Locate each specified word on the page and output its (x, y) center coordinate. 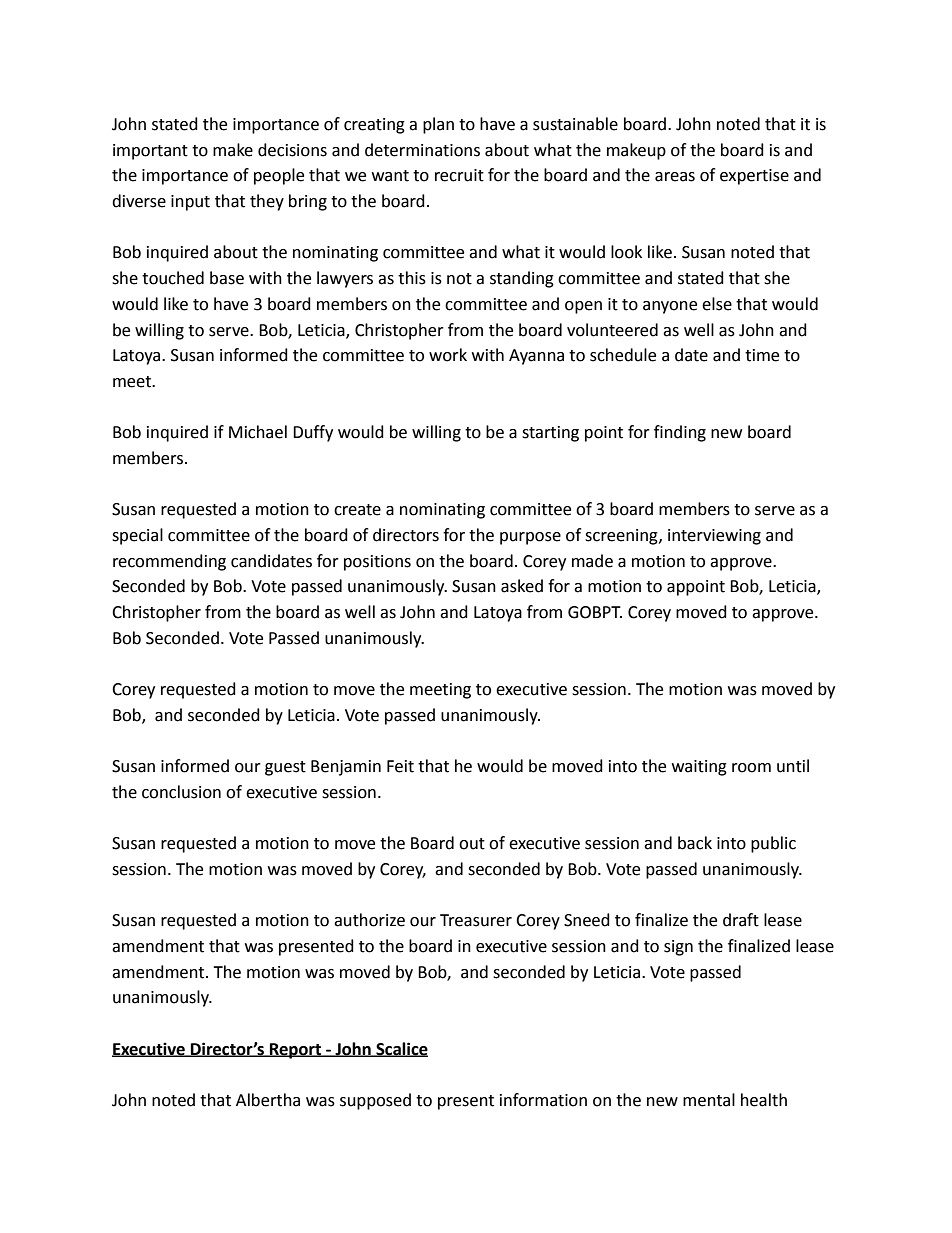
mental (709, 1100)
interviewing (714, 537)
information (543, 1100)
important (150, 152)
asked (522, 586)
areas (675, 177)
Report (296, 1051)
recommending (169, 562)
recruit (459, 175)
